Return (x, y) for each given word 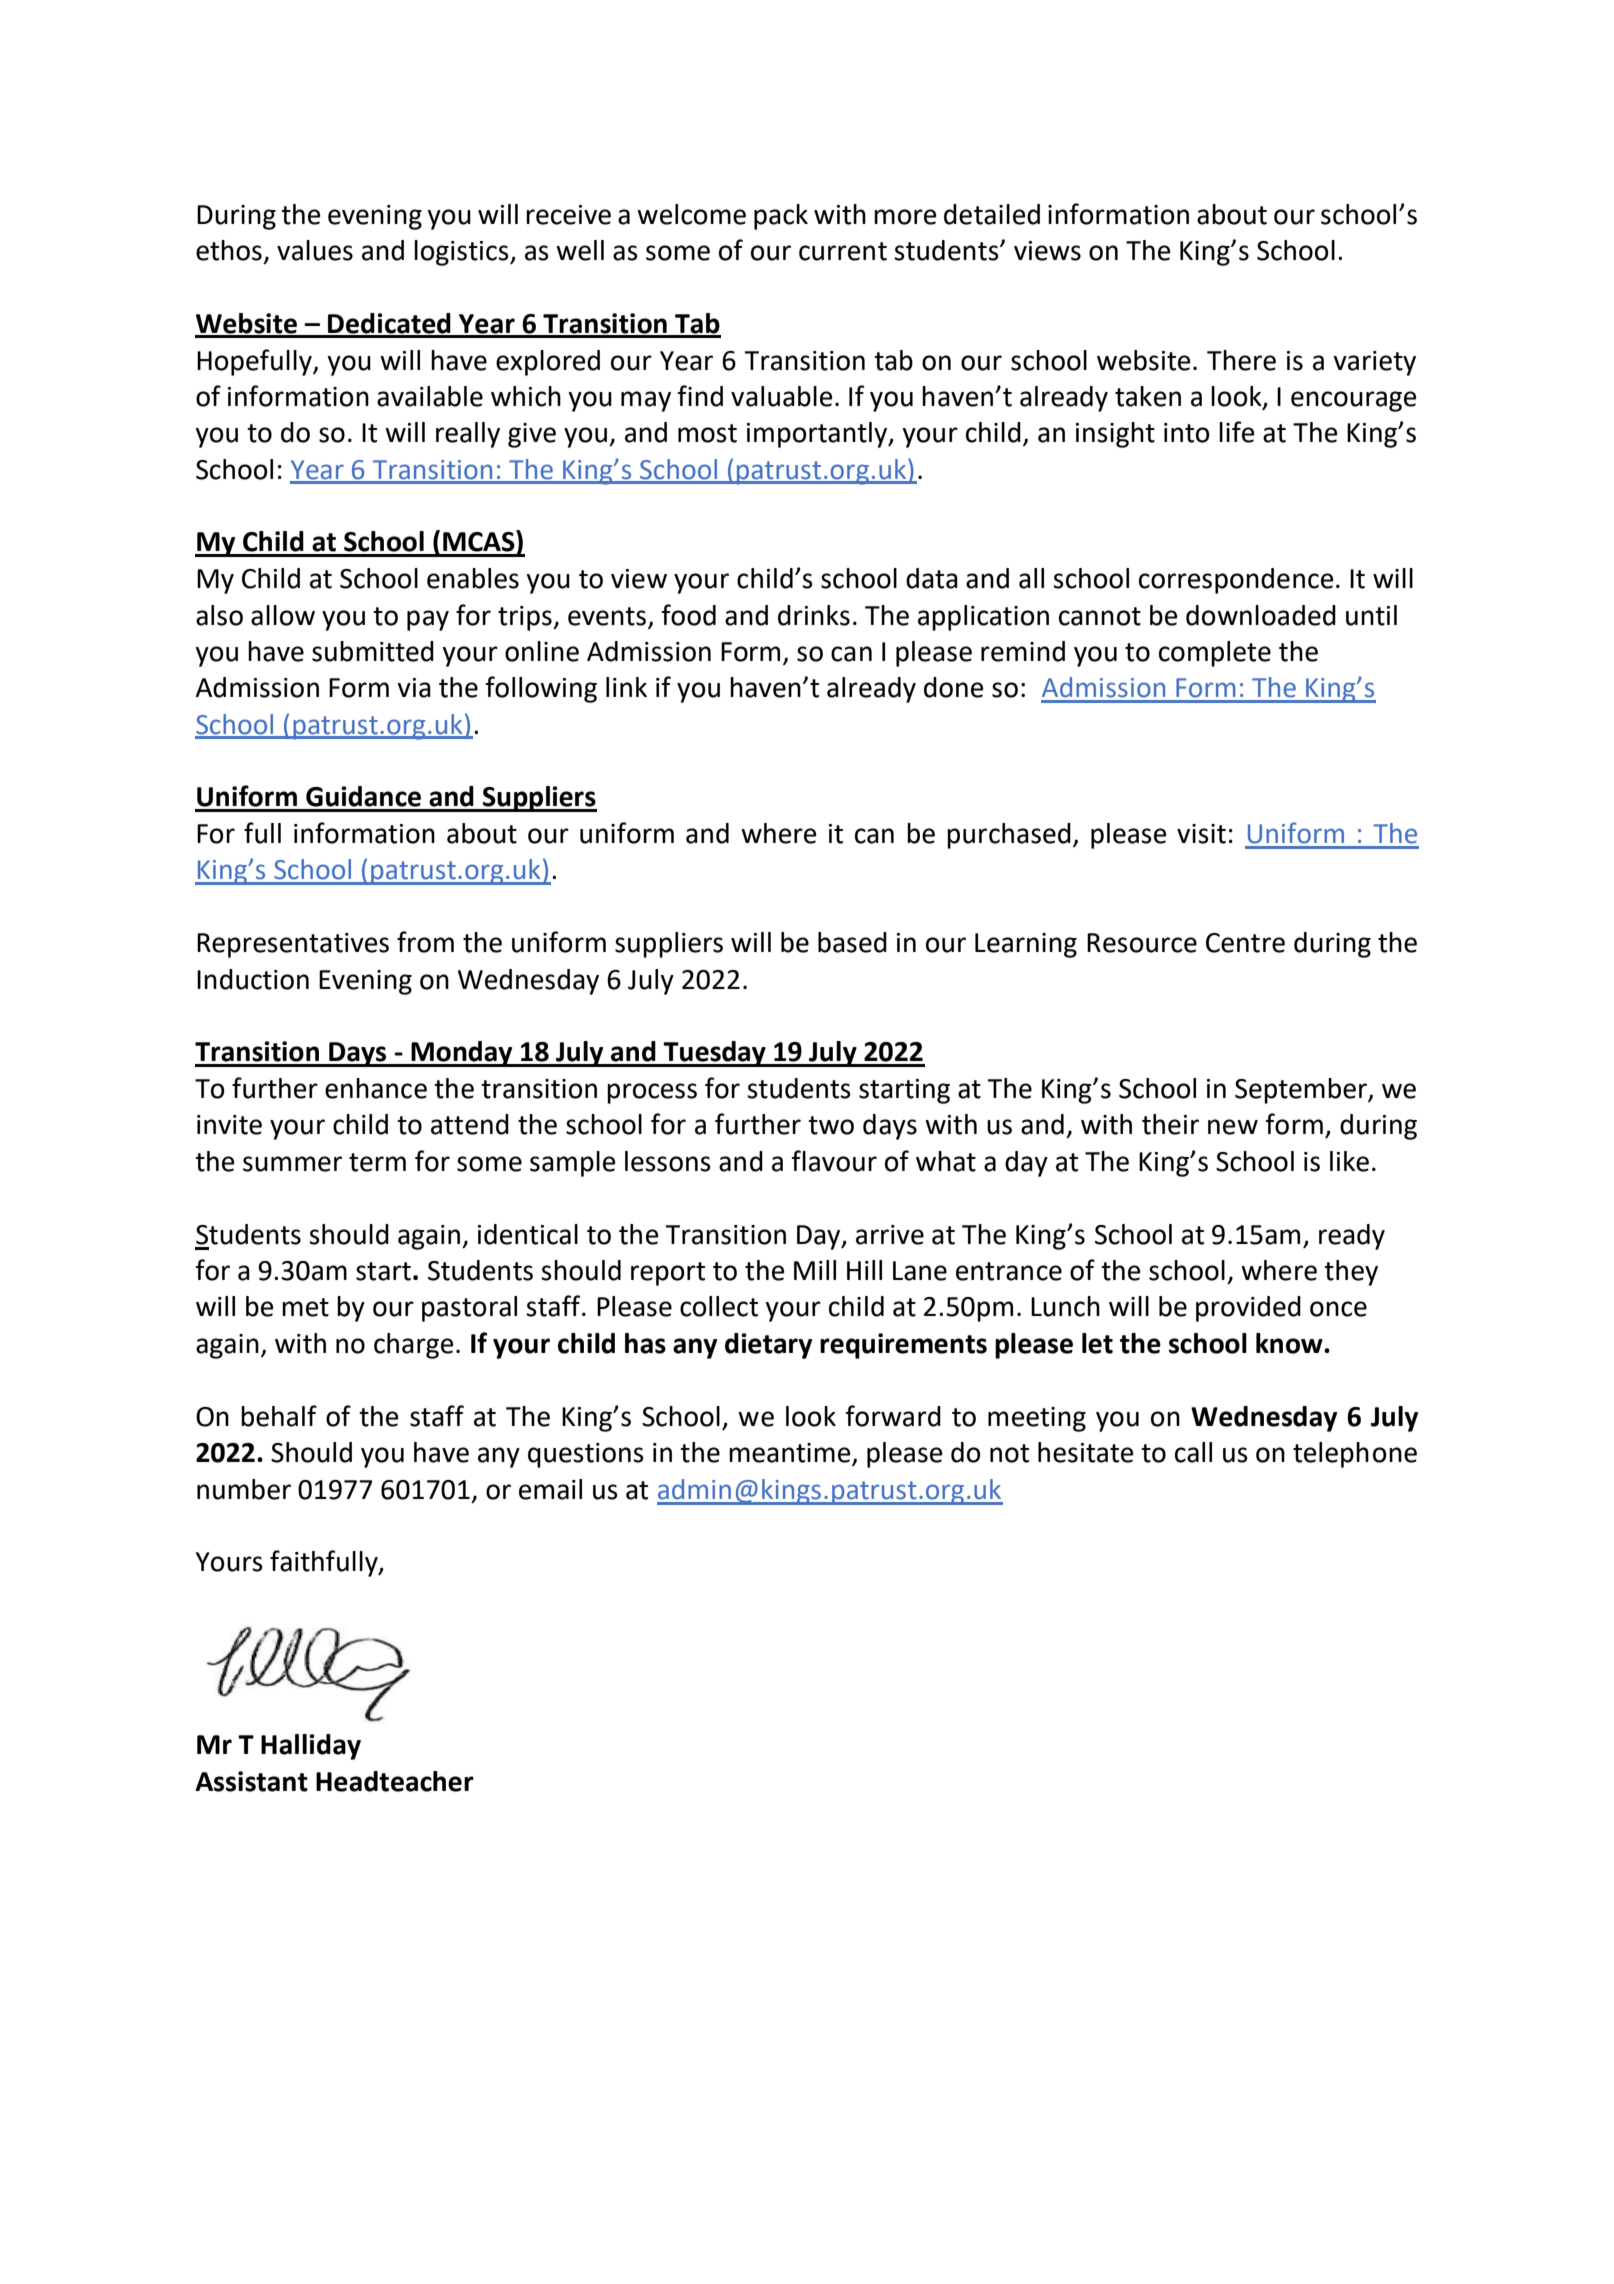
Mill (815, 1270)
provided (1248, 1309)
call (1193, 1452)
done (953, 687)
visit (1201, 834)
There (1241, 360)
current (843, 251)
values (315, 250)
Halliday (311, 1747)
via (414, 688)
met (305, 1307)
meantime (791, 1454)
